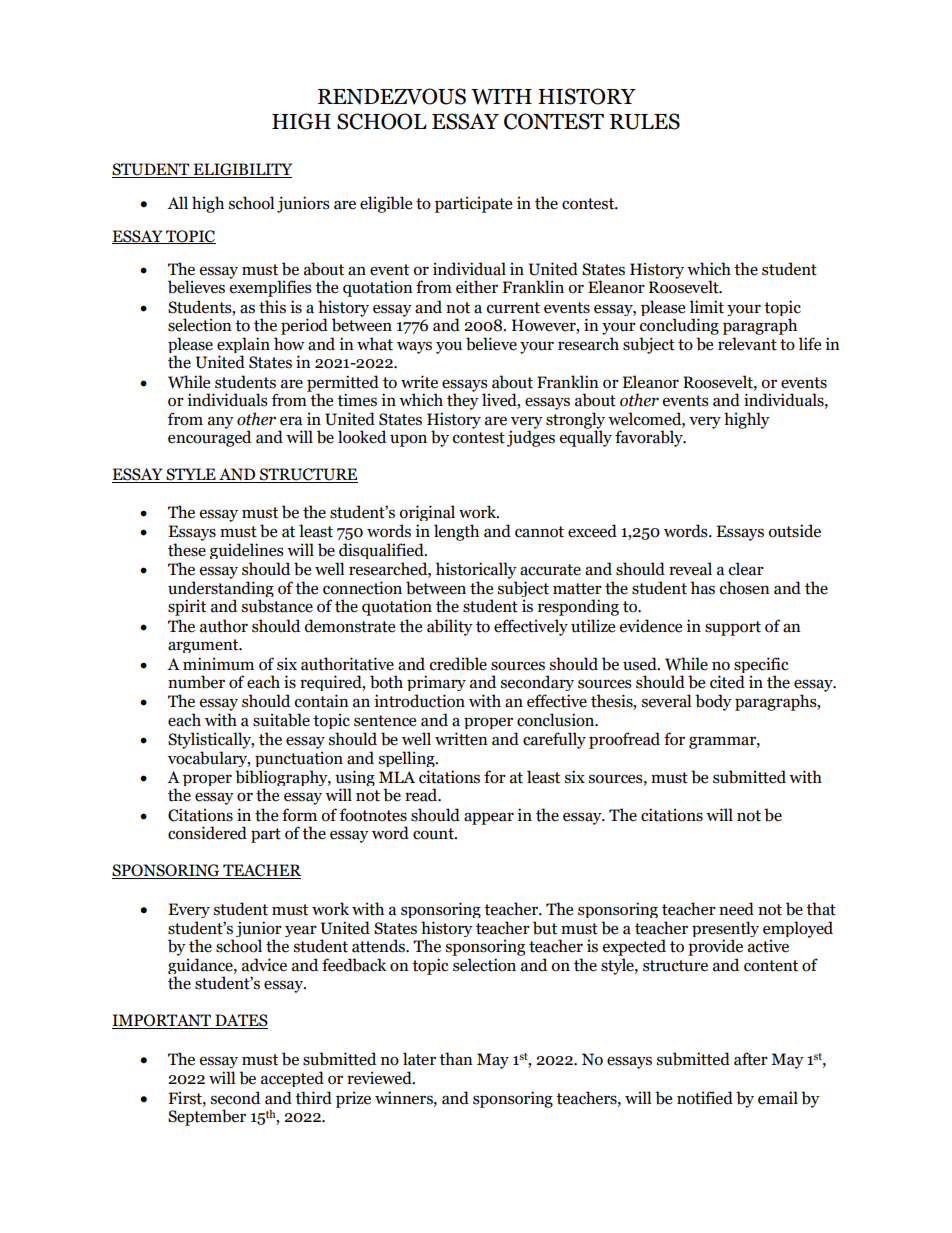 The image size is (952, 1233). What do you see at coordinates (745, 588) in the screenshot?
I see `chosen` at bounding box center [745, 588].
